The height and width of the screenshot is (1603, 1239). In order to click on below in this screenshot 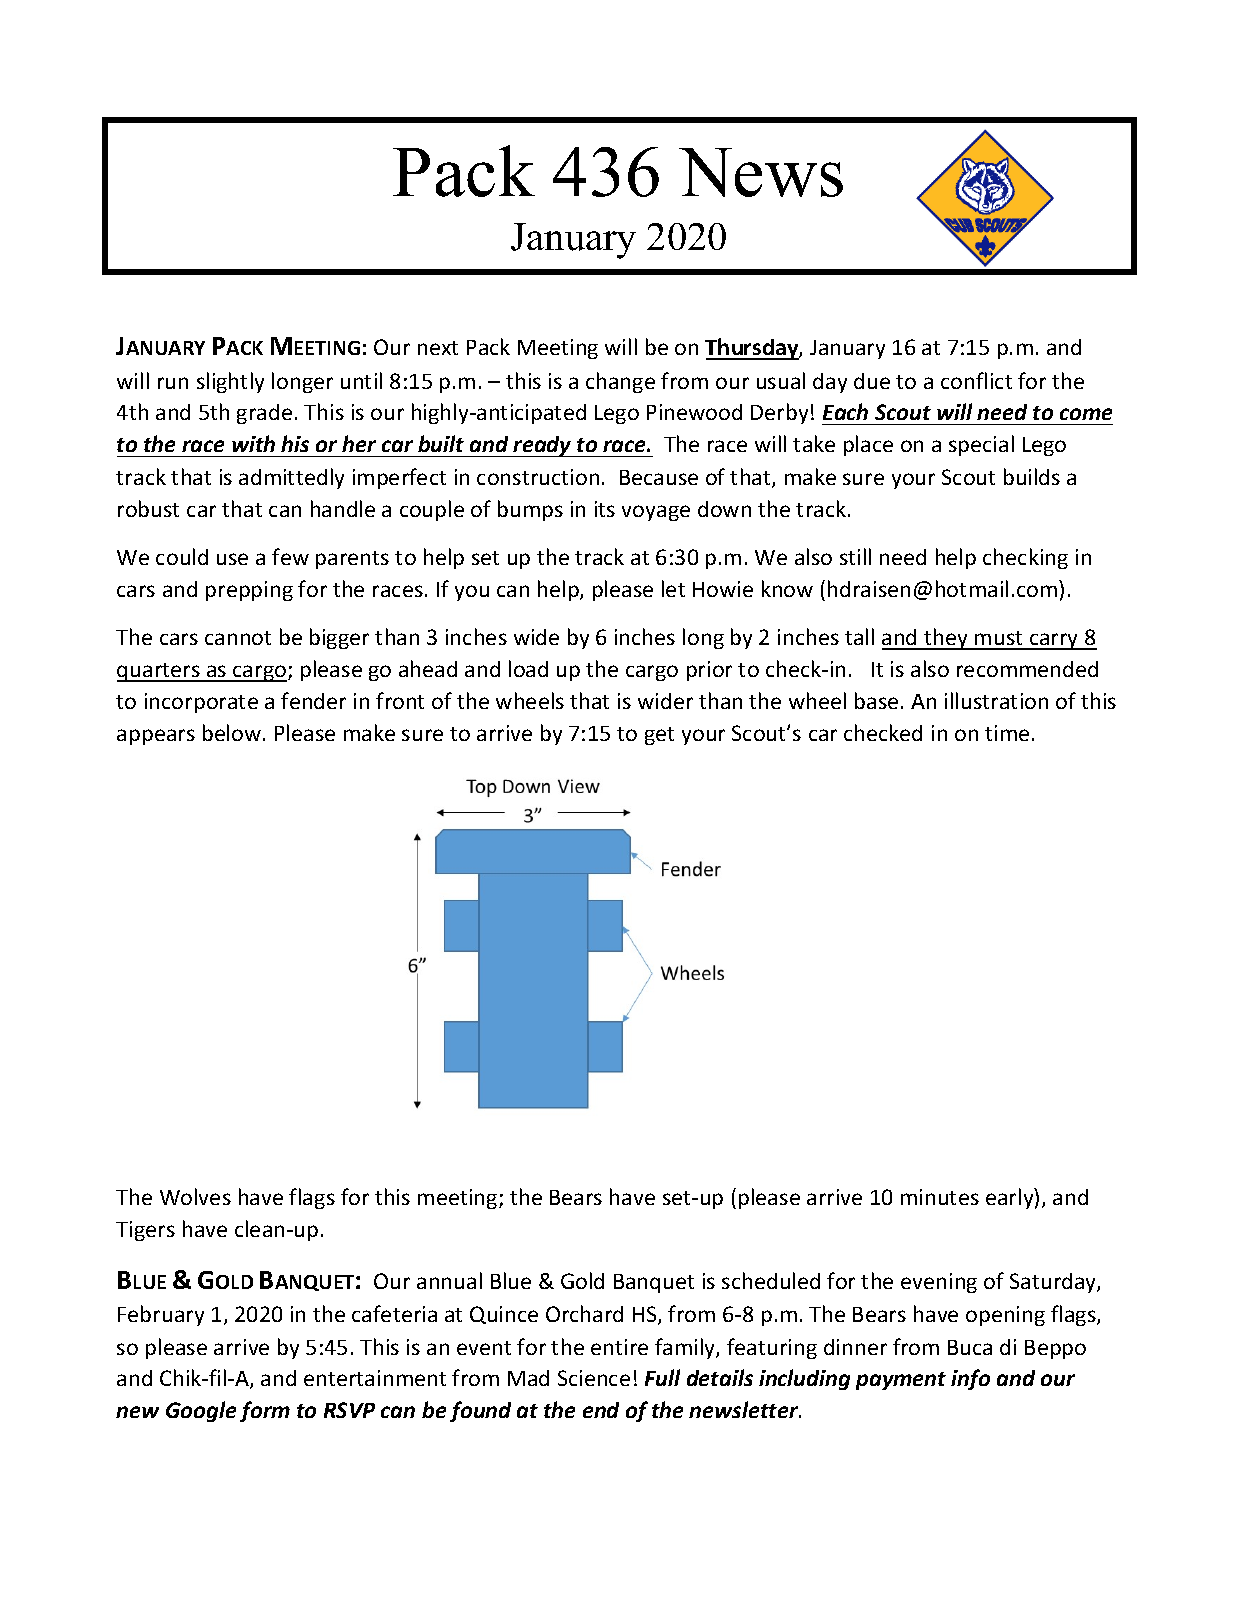, I will do `click(233, 732)`.
